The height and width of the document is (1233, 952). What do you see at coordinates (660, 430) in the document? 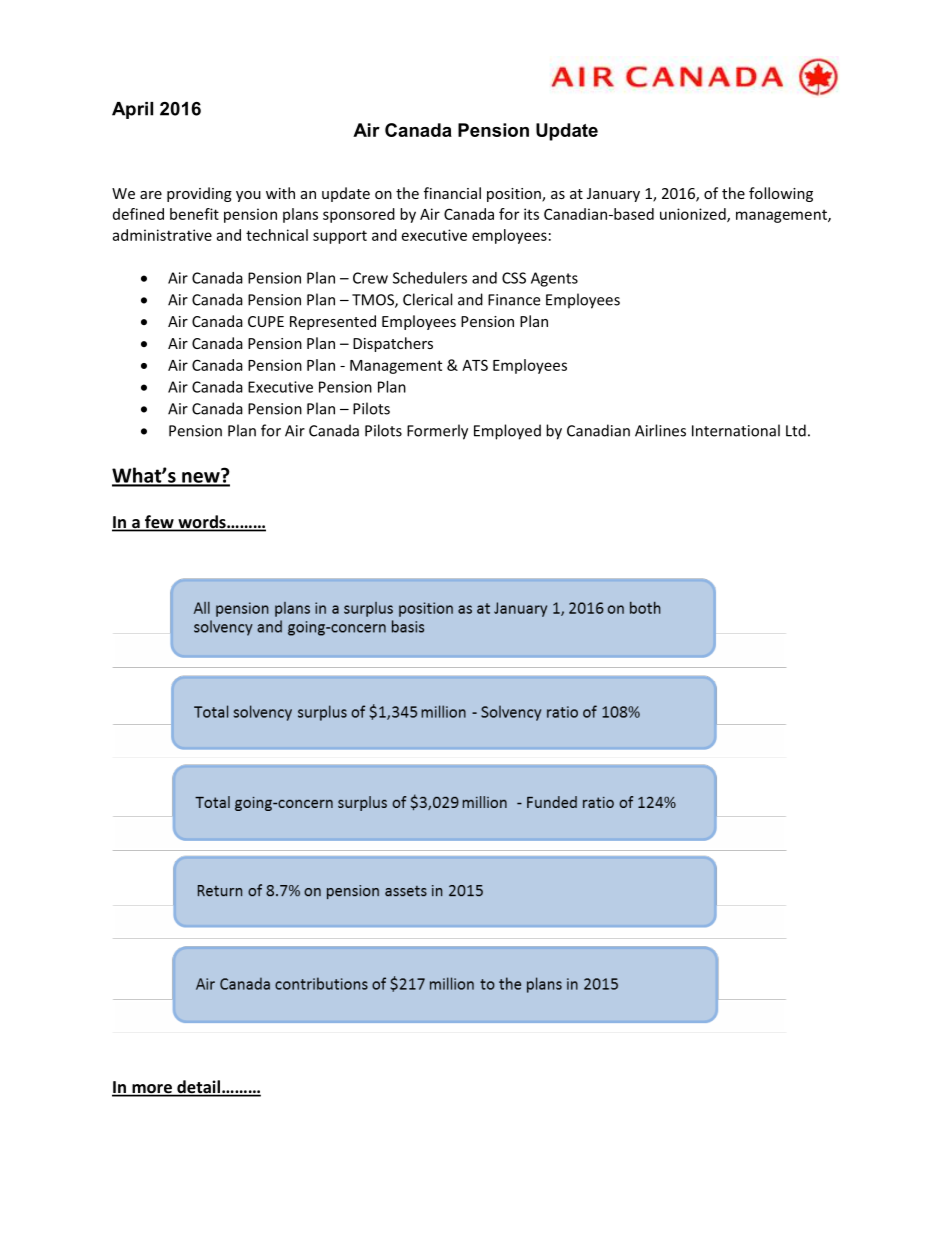
I see `Airlines` at bounding box center [660, 430].
